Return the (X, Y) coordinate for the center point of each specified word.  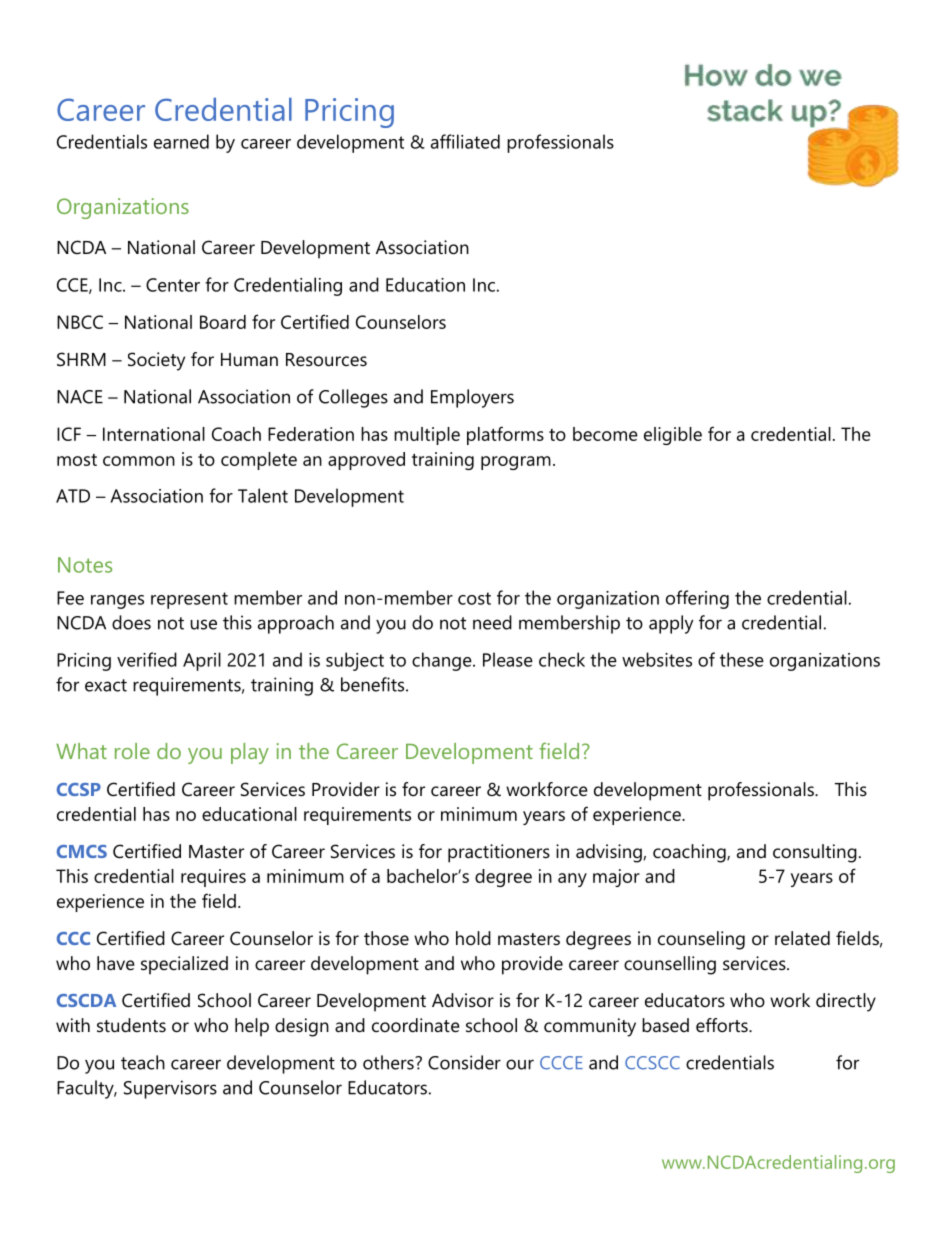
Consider (464, 1062)
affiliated (465, 141)
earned (181, 141)
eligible (673, 436)
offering (697, 599)
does (131, 622)
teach (143, 1062)
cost (474, 598)
